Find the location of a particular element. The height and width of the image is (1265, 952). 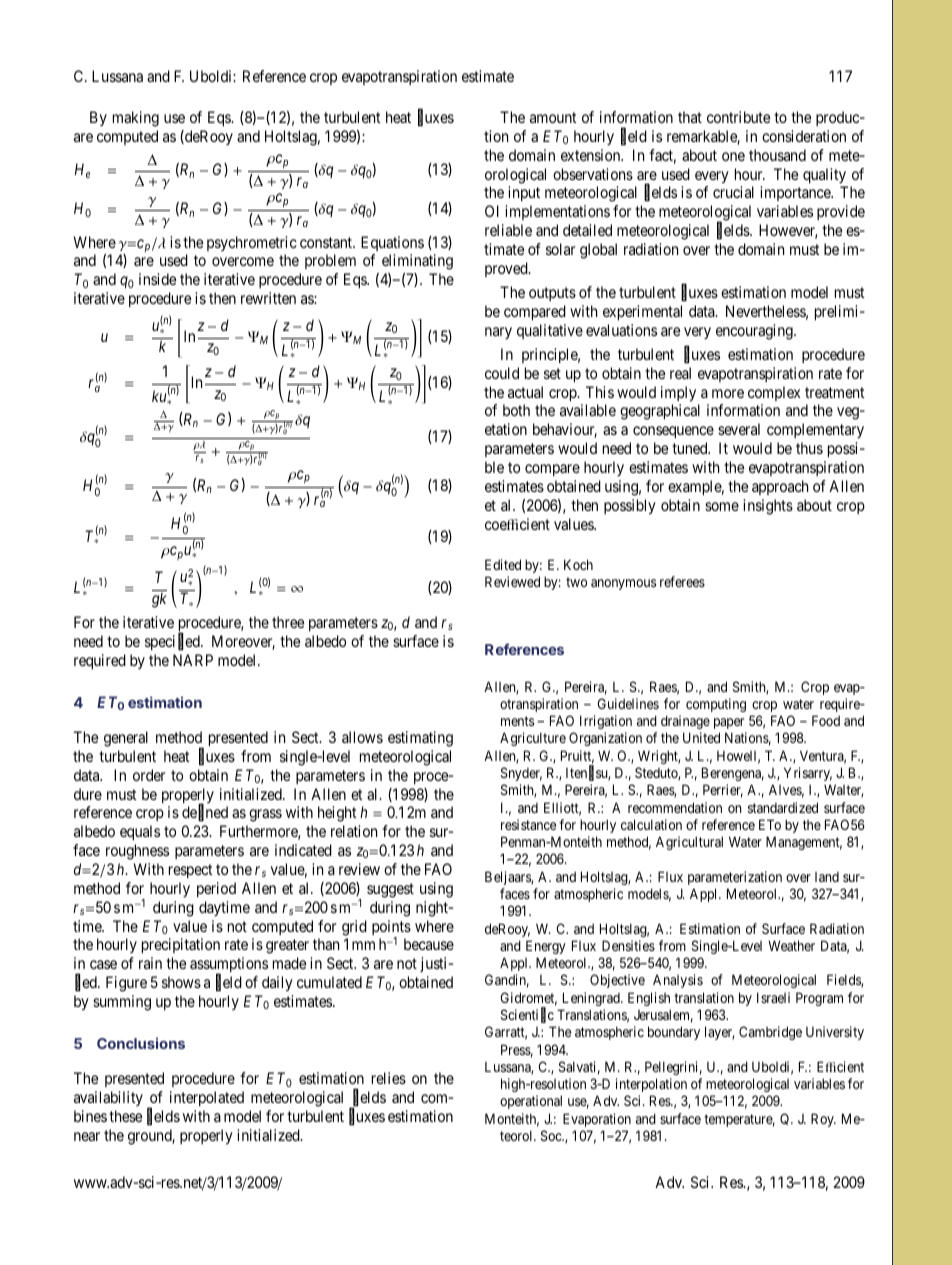

estimating is located at coordinates (420, 739).
